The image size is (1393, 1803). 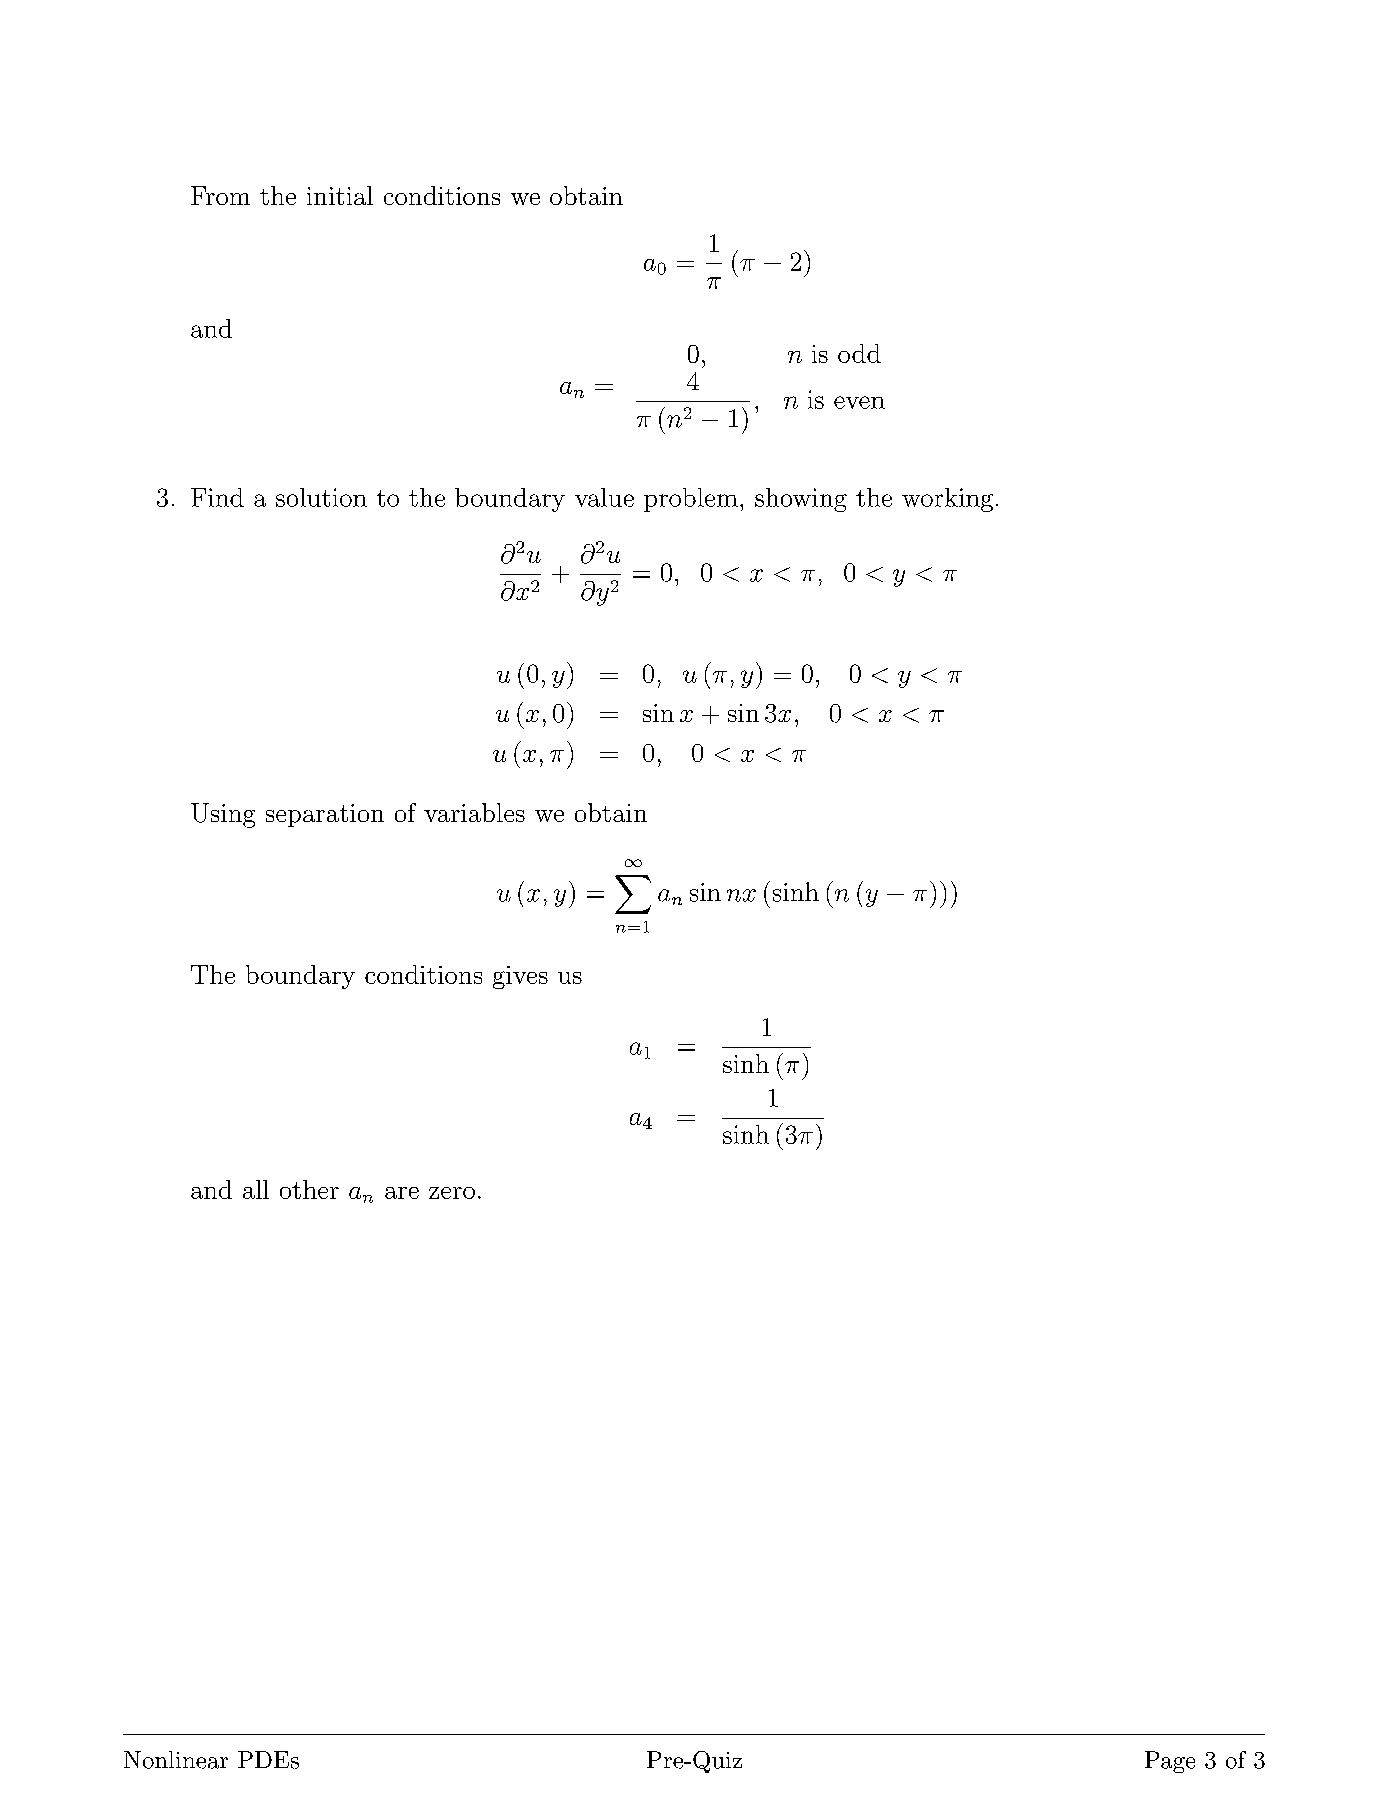 I want to click on initial, so click(x=340, y=195).
